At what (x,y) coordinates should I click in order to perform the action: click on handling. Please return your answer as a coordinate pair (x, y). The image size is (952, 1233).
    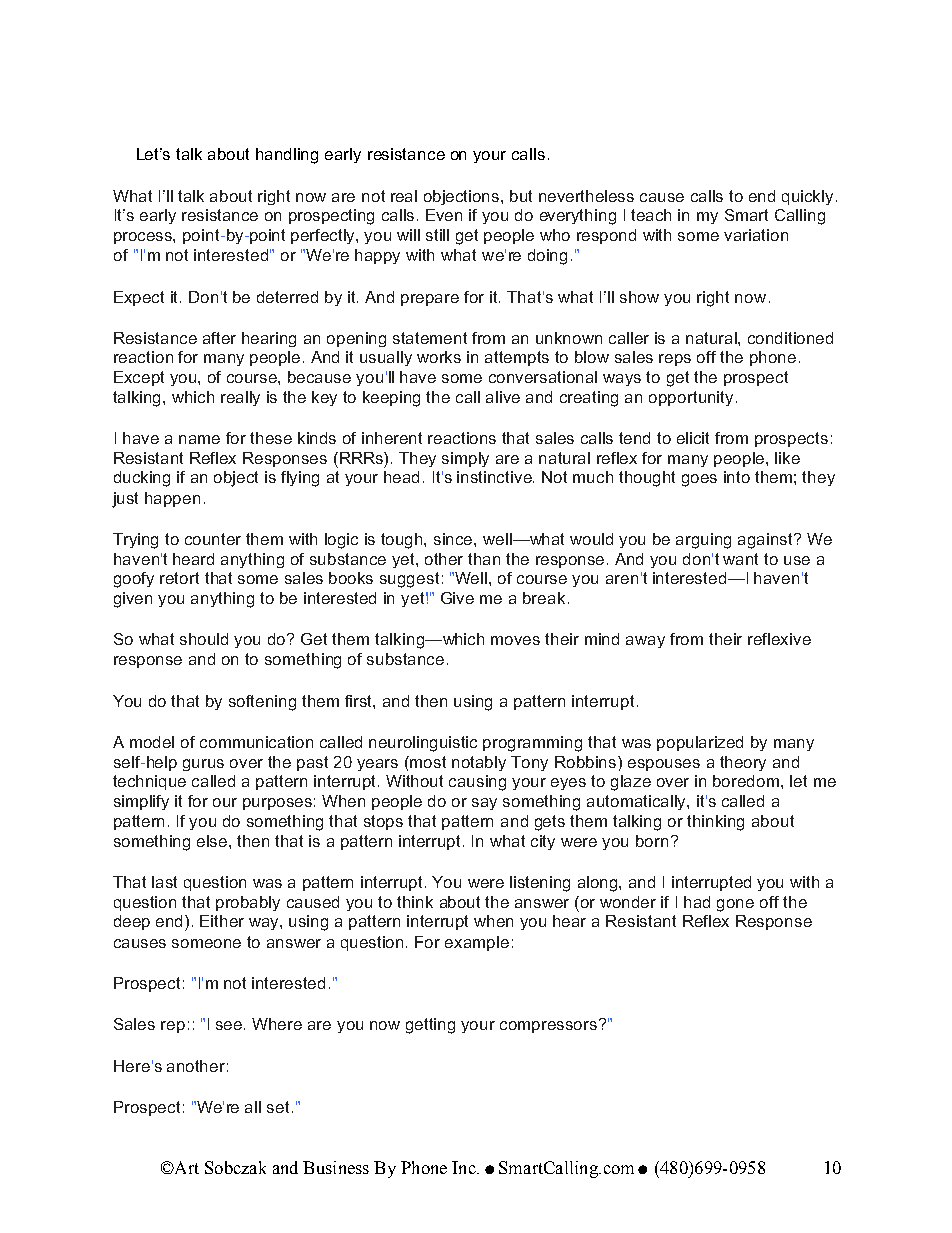
    Looking at the image, I should click on (287, 156).
